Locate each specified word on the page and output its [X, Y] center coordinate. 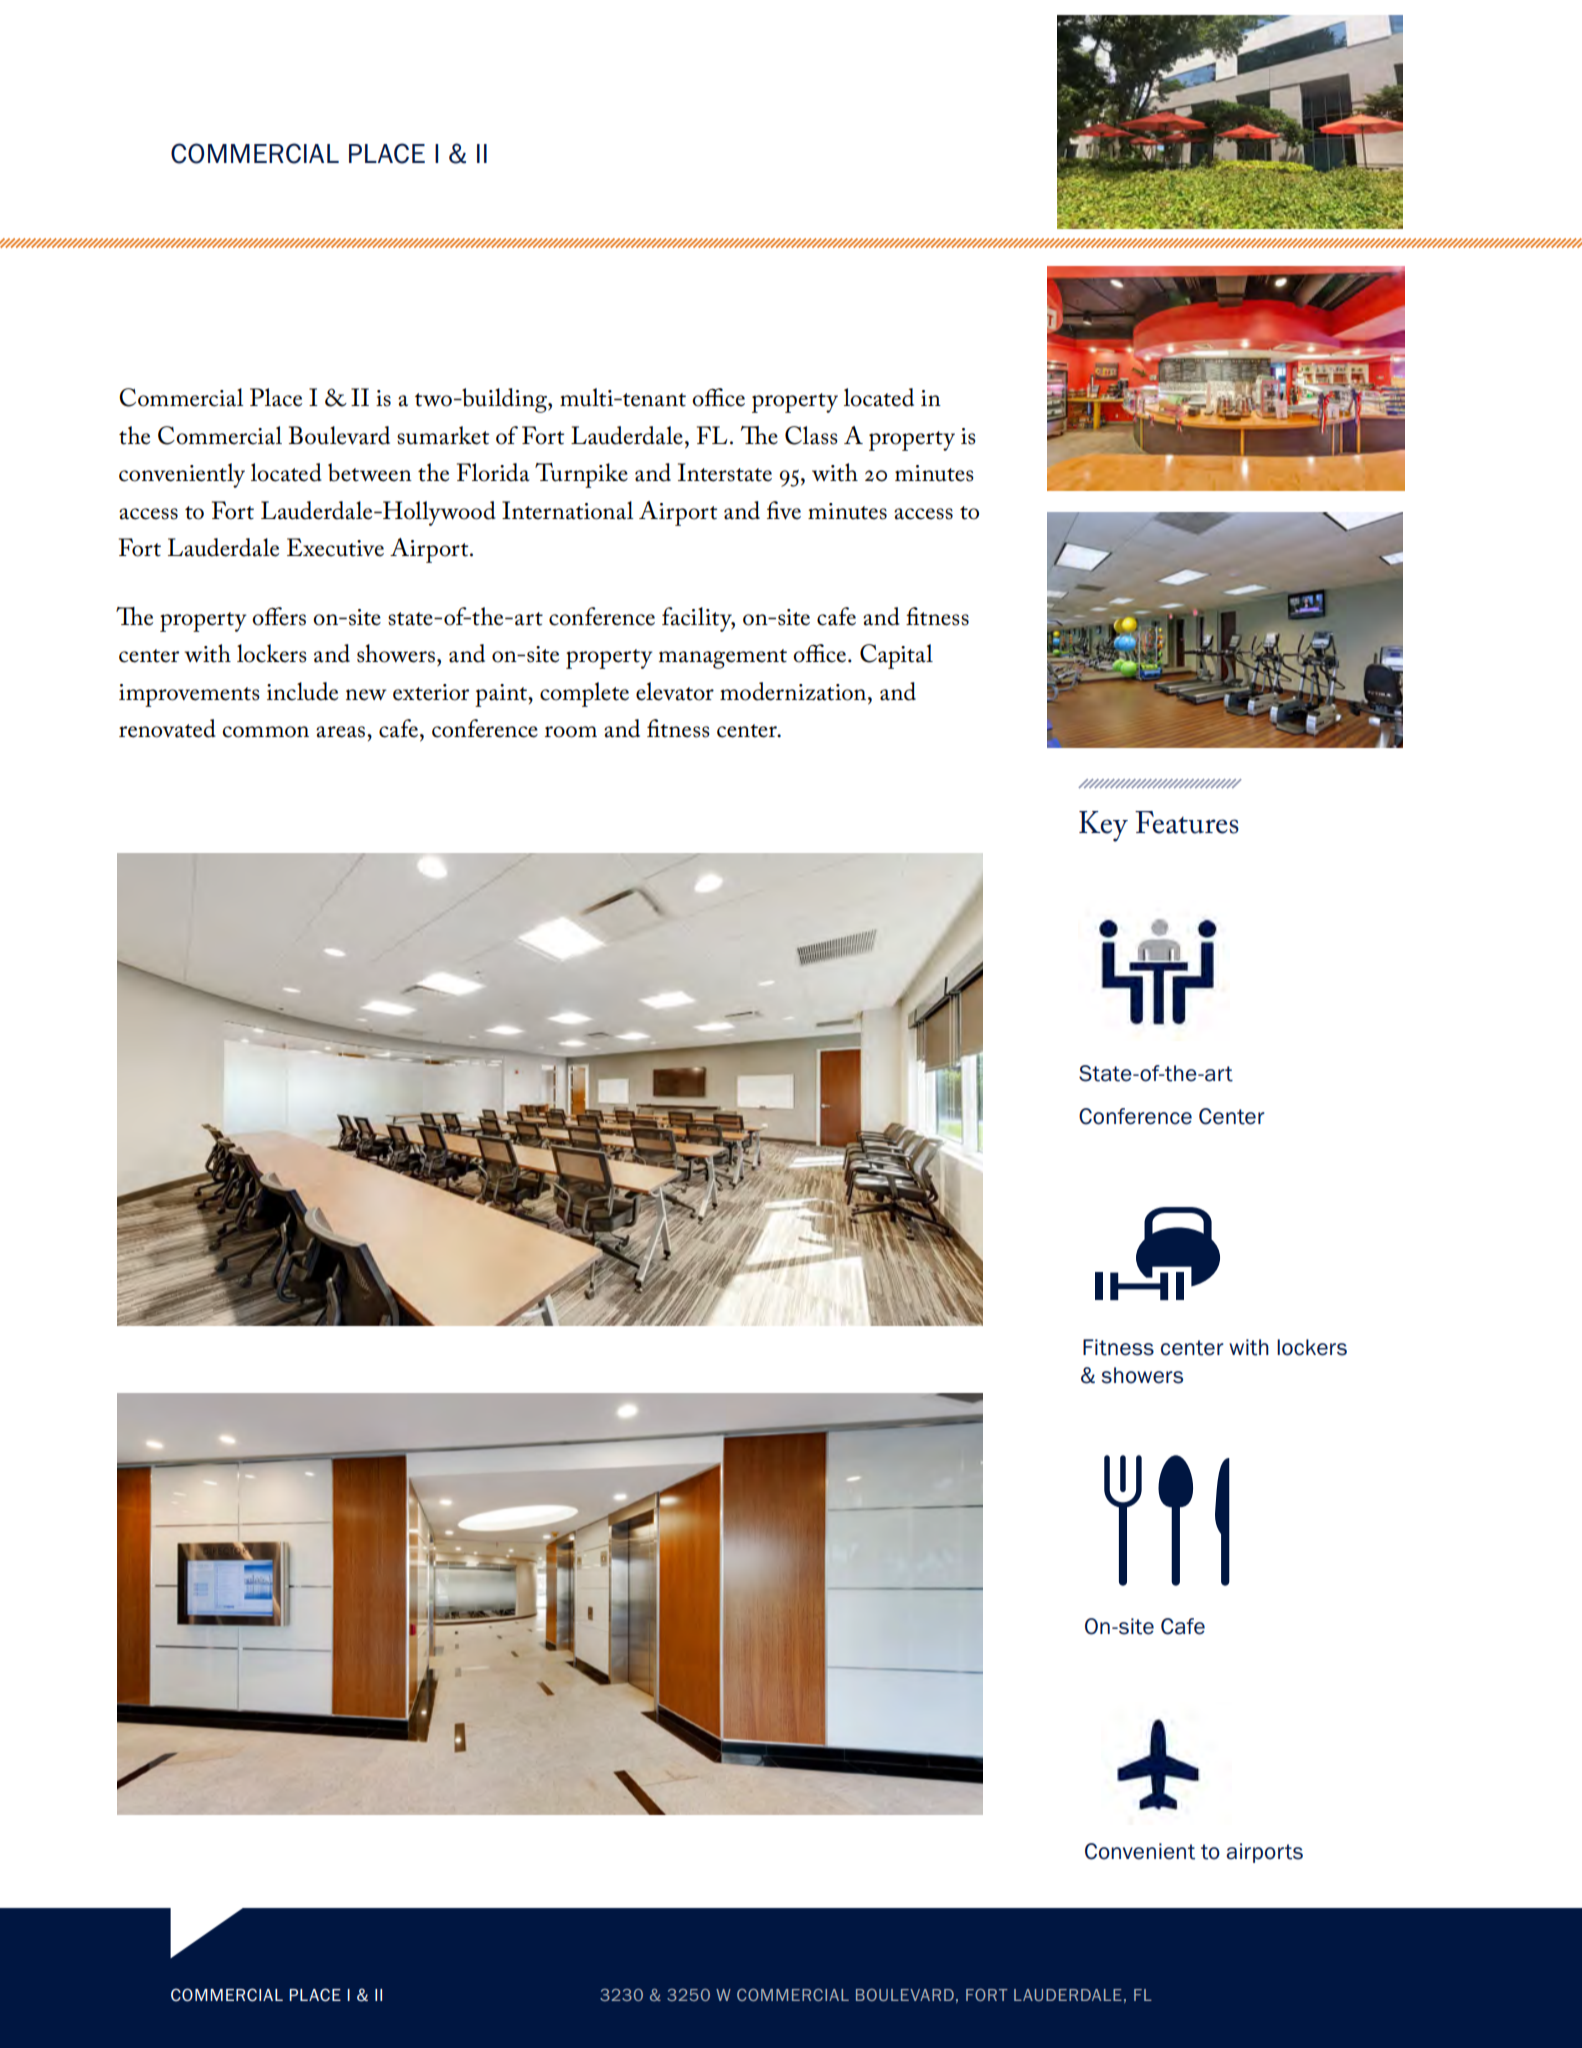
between [370, 472]
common [265, 732]
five [784, 510]
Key [1103, 826]
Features [1187, 822]
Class [811, 435]
